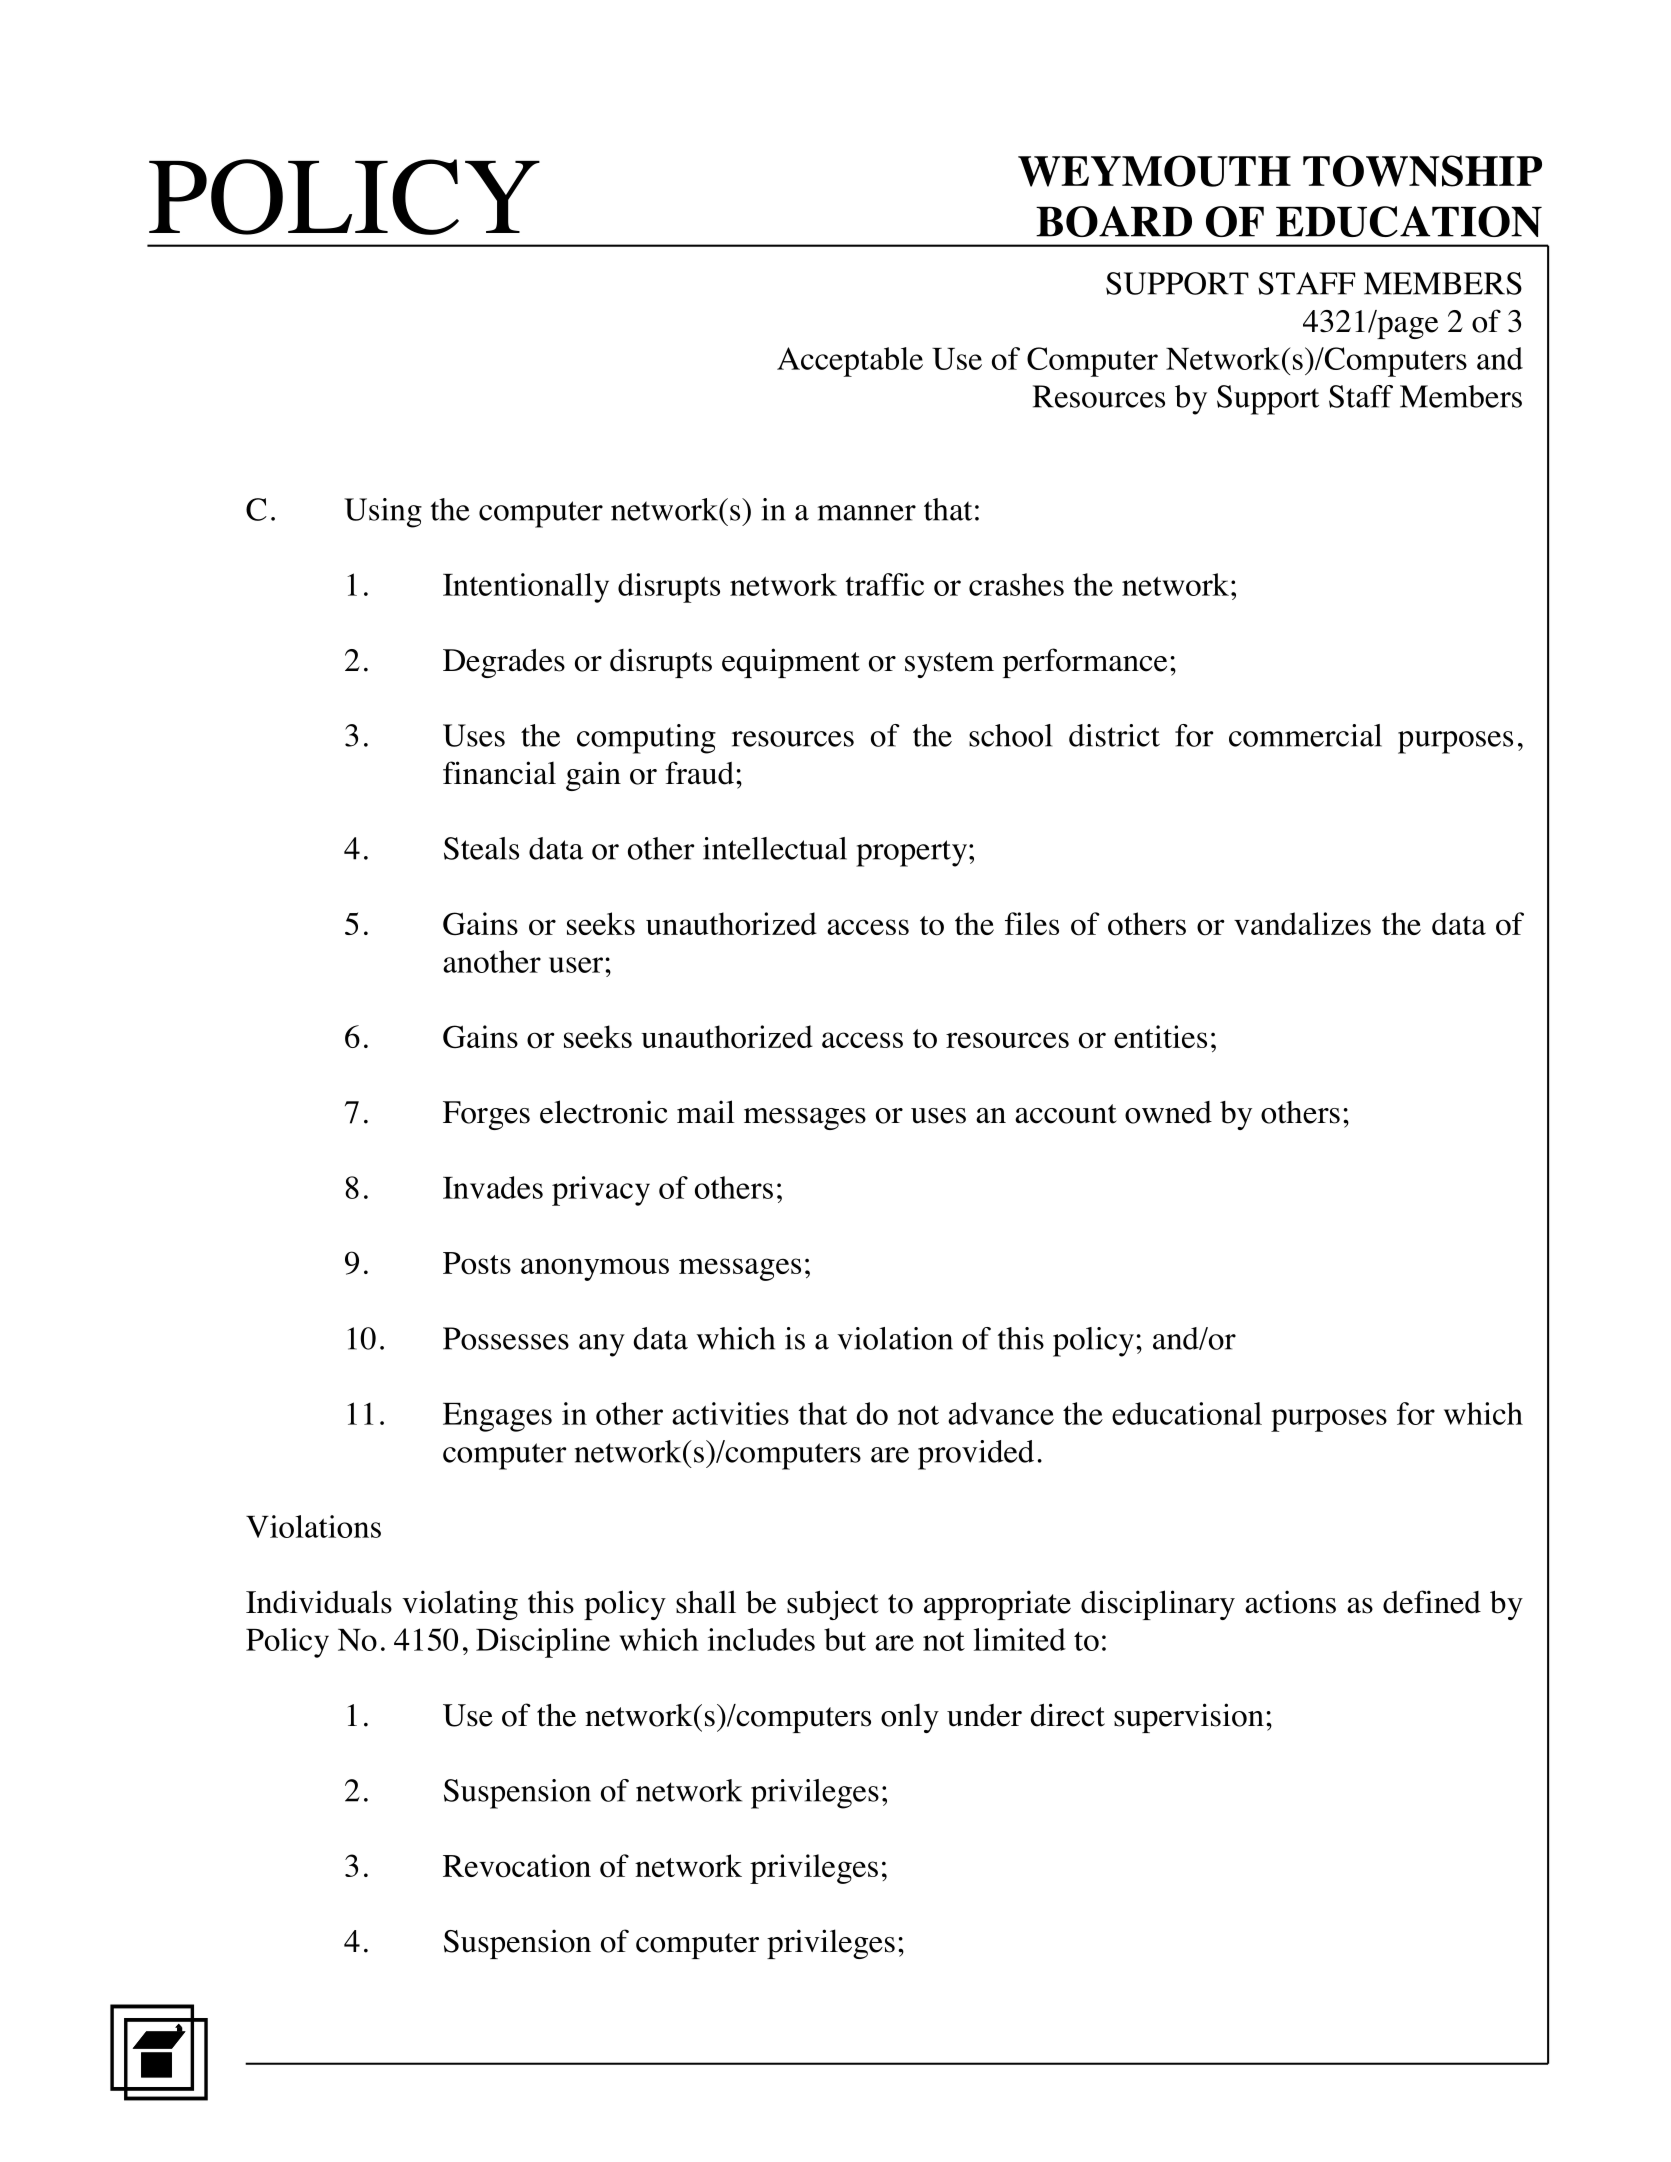 This page has height=2162, width=1671. What do you see at coordinates (1168, 1112) in the page?
I see `owned` at bounding box center [1168, 1112].
